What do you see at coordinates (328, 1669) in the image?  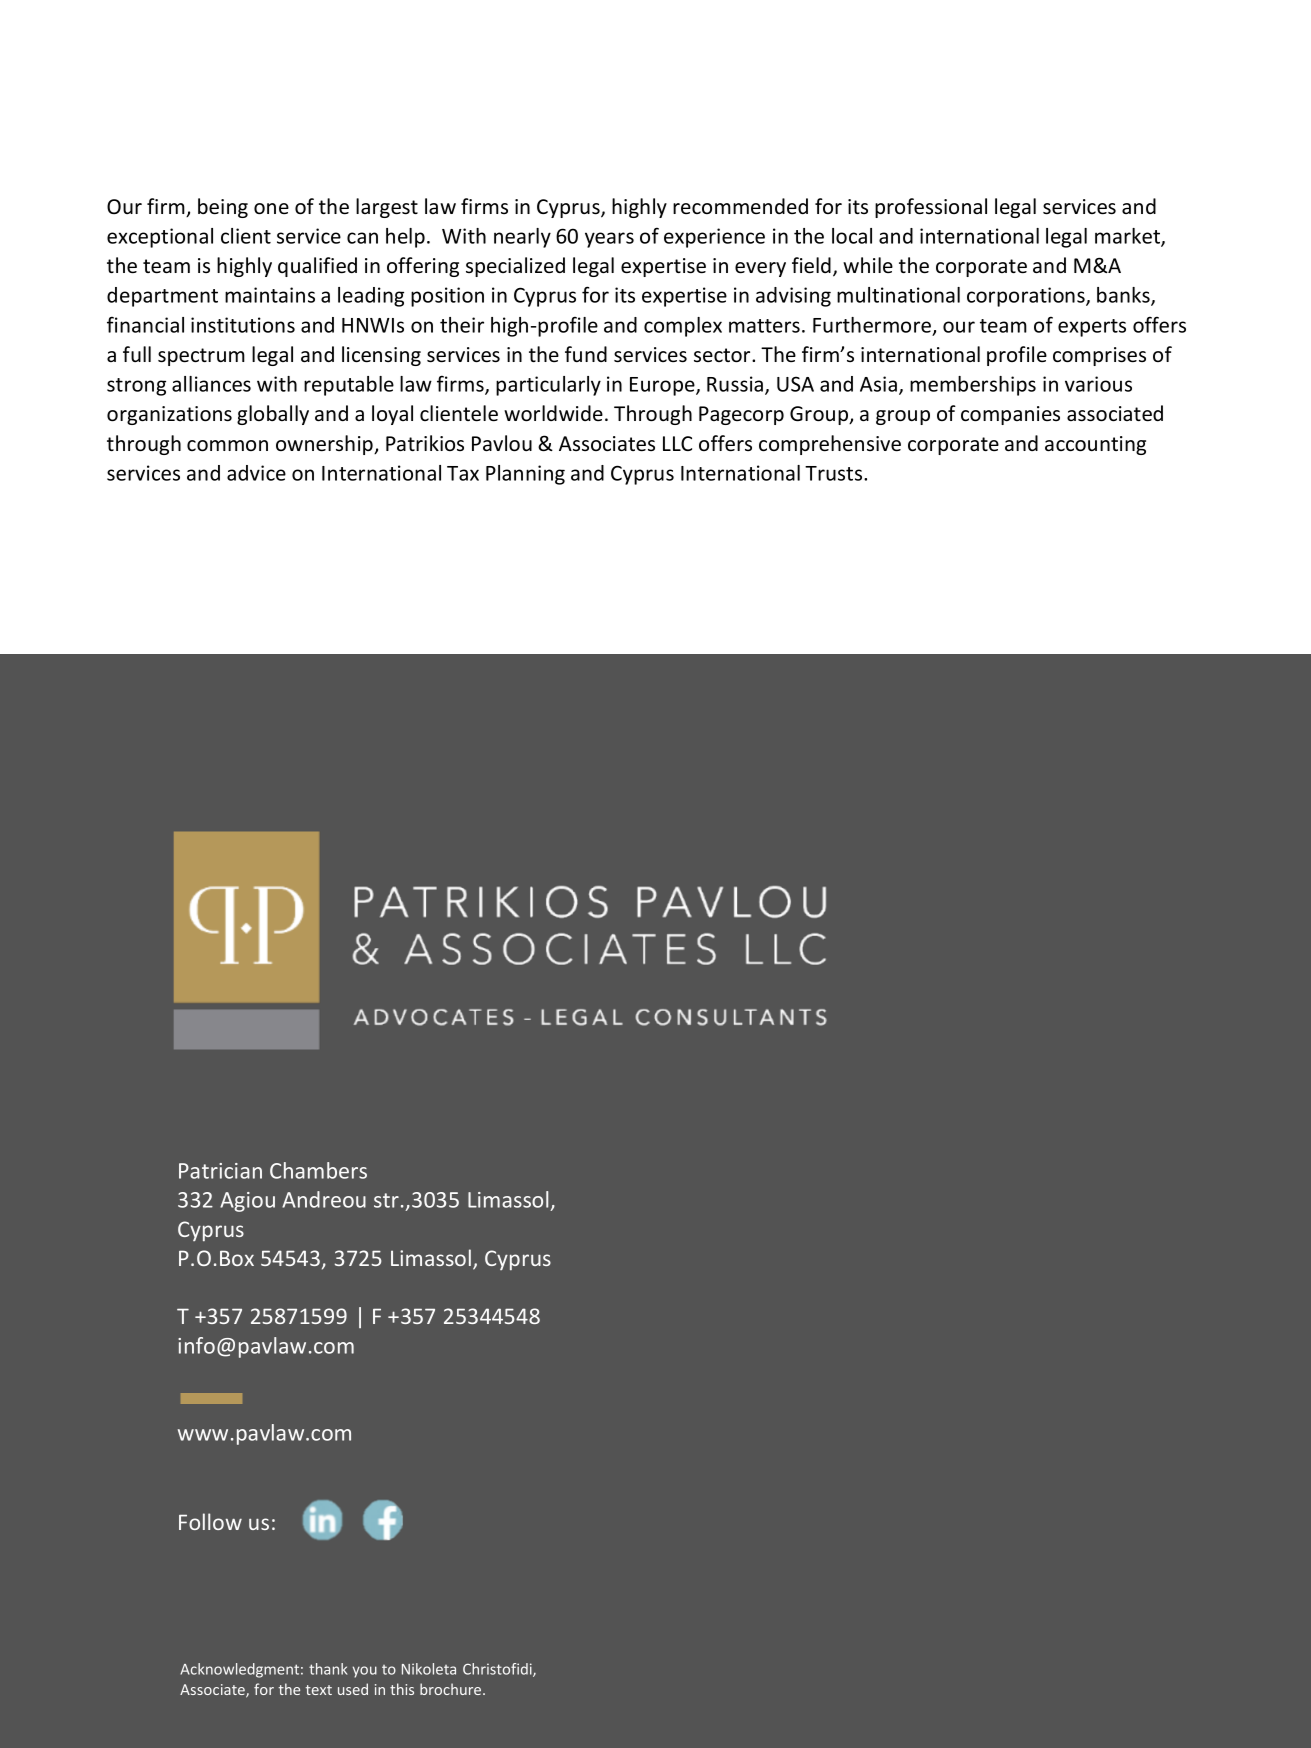 I see `thank` at bounding box center [328, 1669].
